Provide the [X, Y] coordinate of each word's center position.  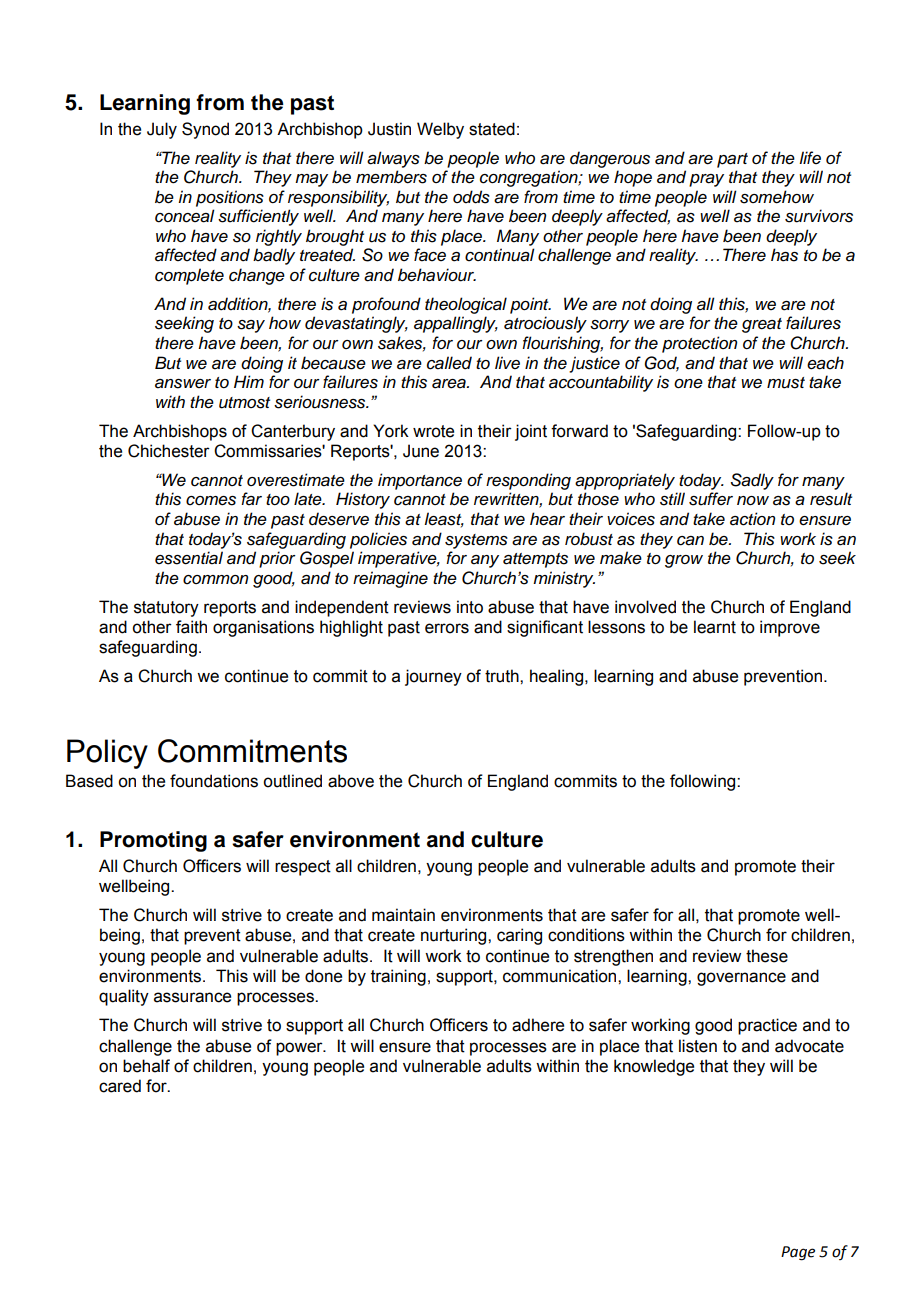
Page [798, 1253]
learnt [715, 627]
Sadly [752, 481]
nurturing [455, 936]
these [767, 956]
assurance [192, 997]
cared [120, 1086]
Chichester [169, 451]
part [732, 160]
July [162, 130]
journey [433, 677]
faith [191, 627]
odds [471, 197]
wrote [433, 431]
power [300, 1049]
